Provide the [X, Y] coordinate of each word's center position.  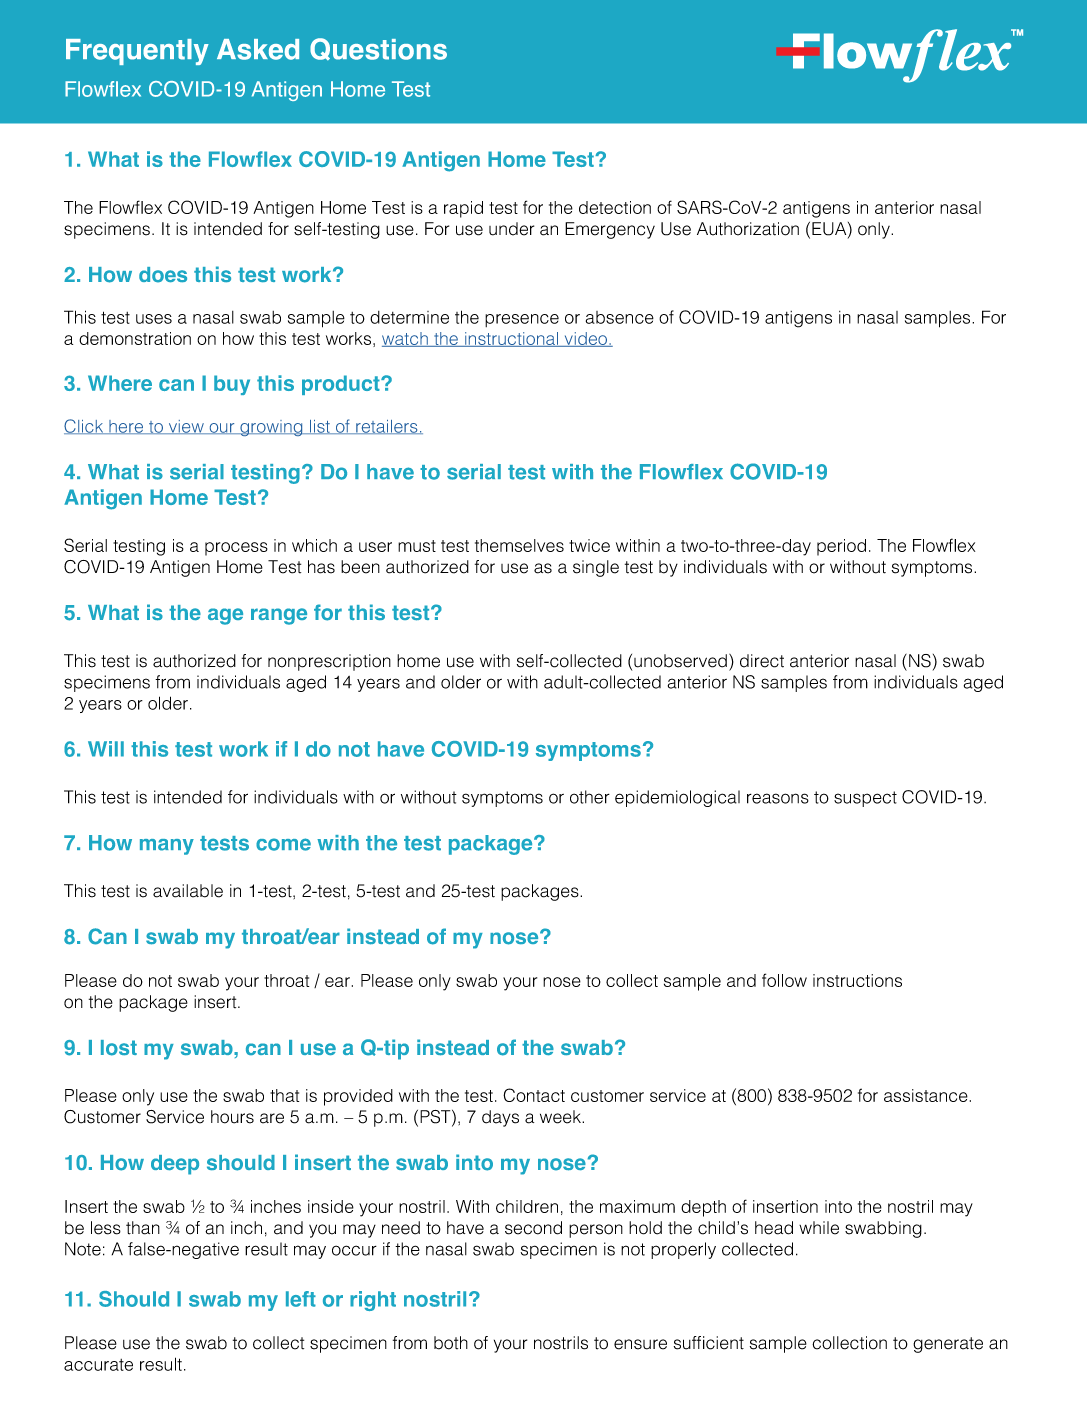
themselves [519, 545]
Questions [378, 49]
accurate [98, 1365]
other [590, 797]
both [451, 1343]
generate [948, 1345]
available [188, 891]
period [841, 547]
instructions [857, 980]
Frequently [137, 52]
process [236, 549]
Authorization [748, 229]
